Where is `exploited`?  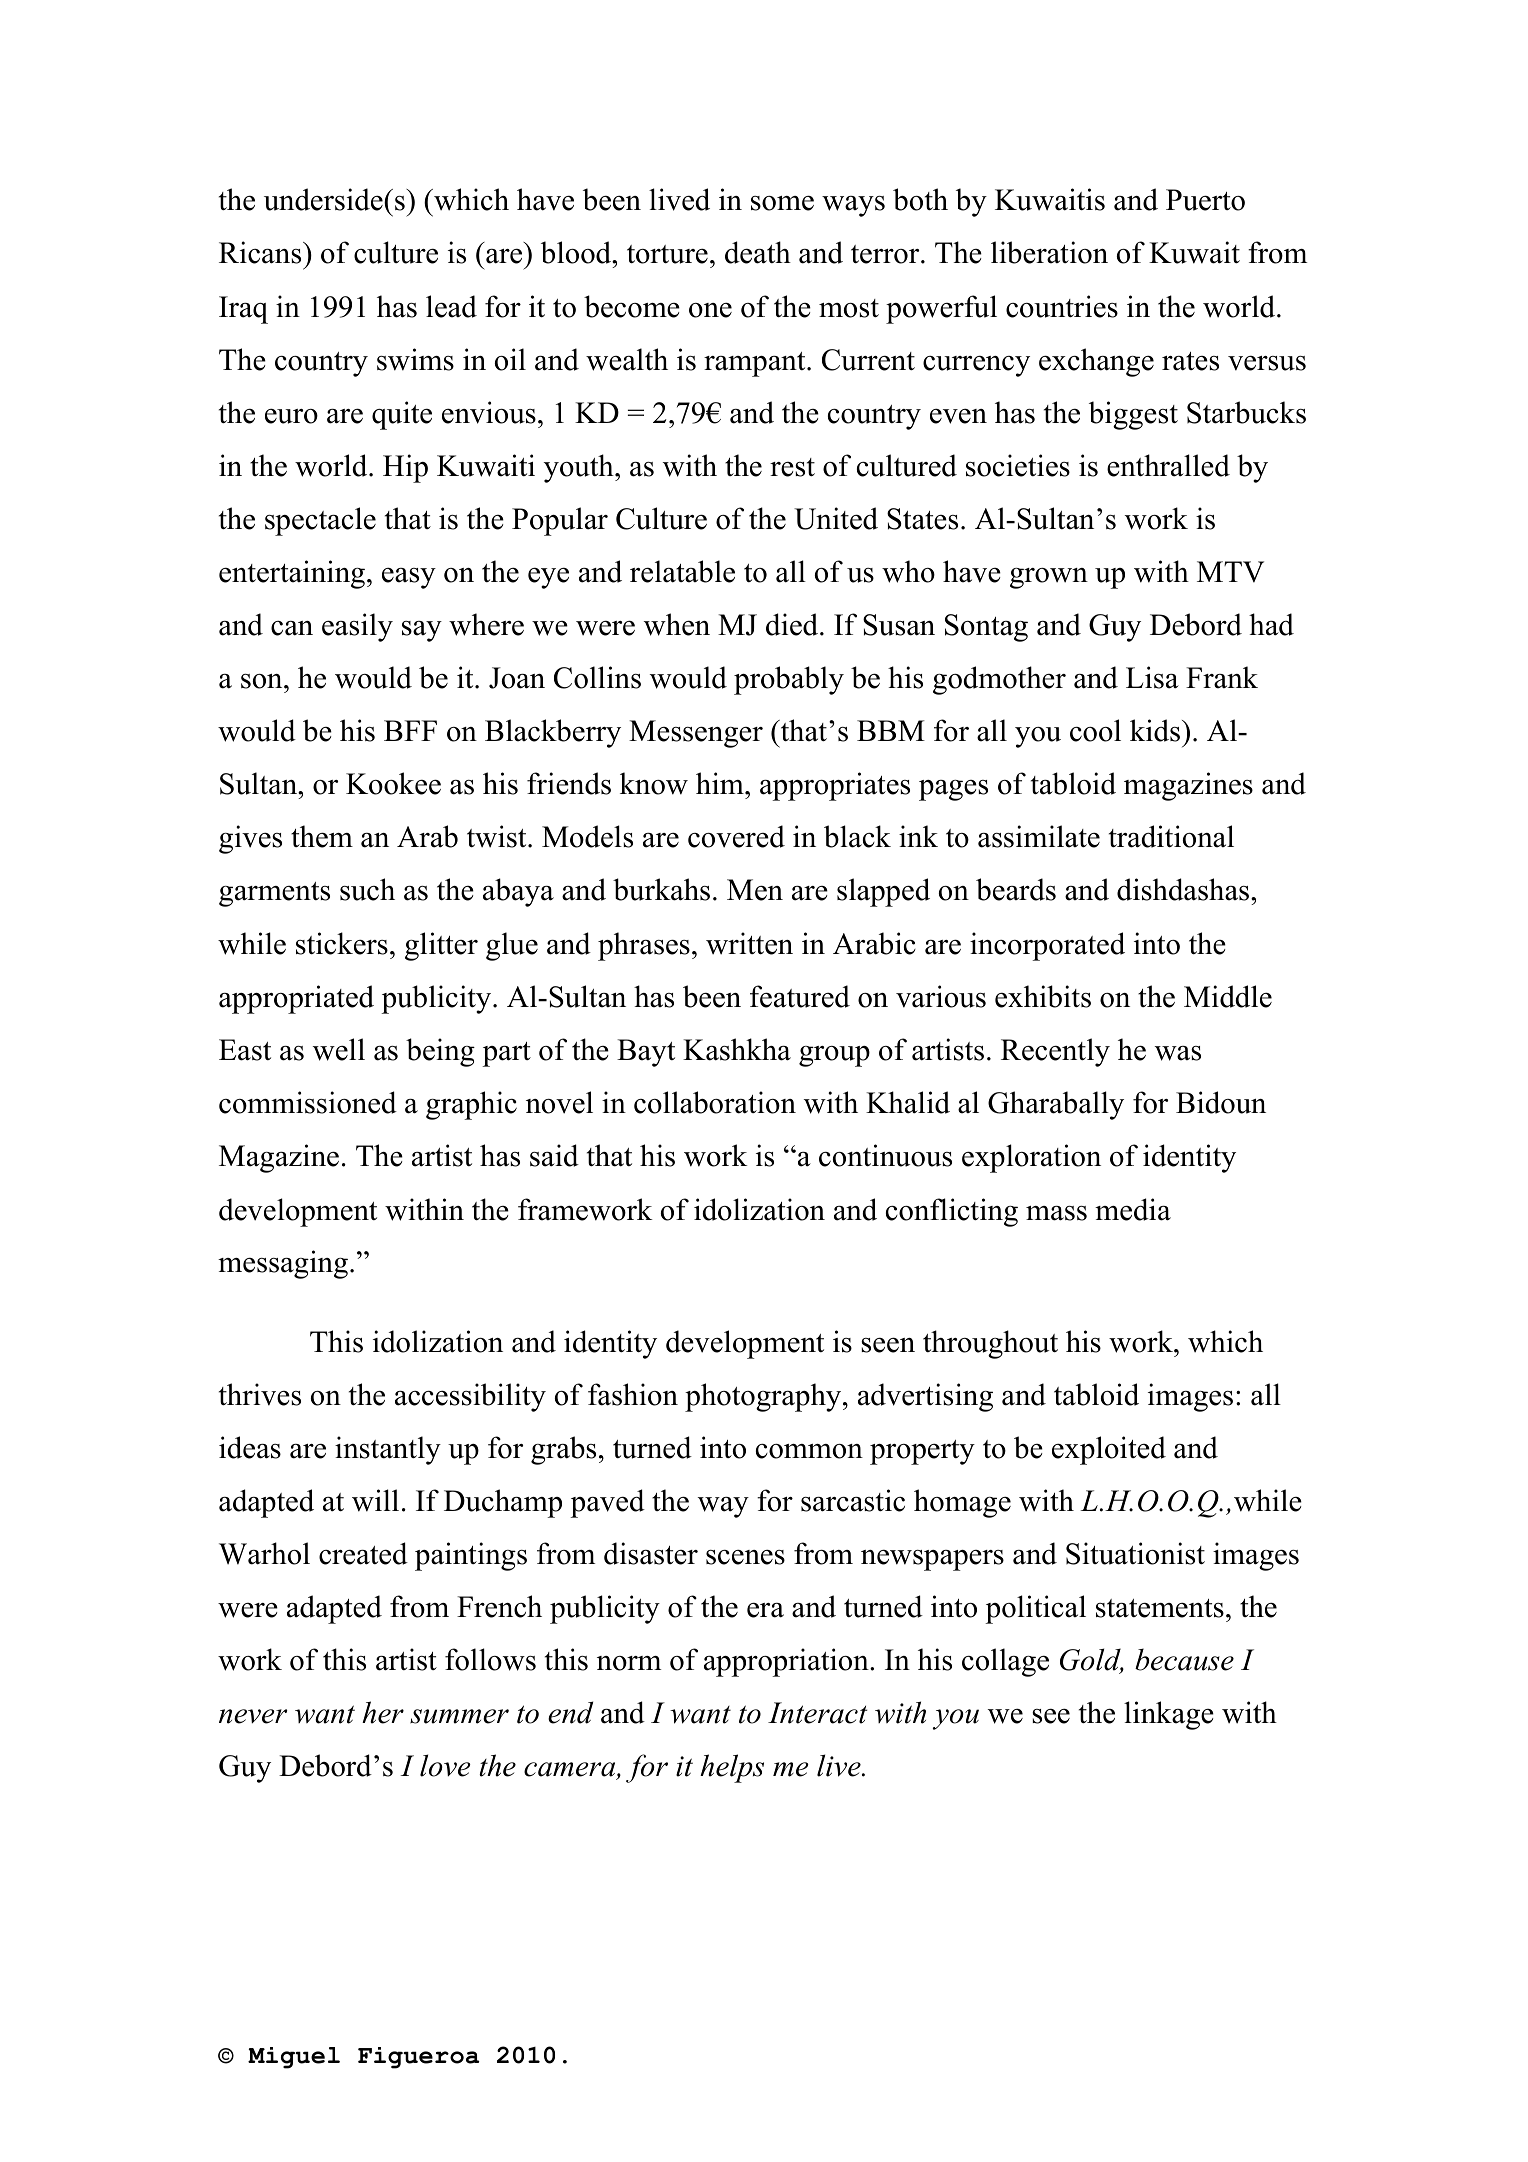 exploited is located at coordinates (1109, 1450).
